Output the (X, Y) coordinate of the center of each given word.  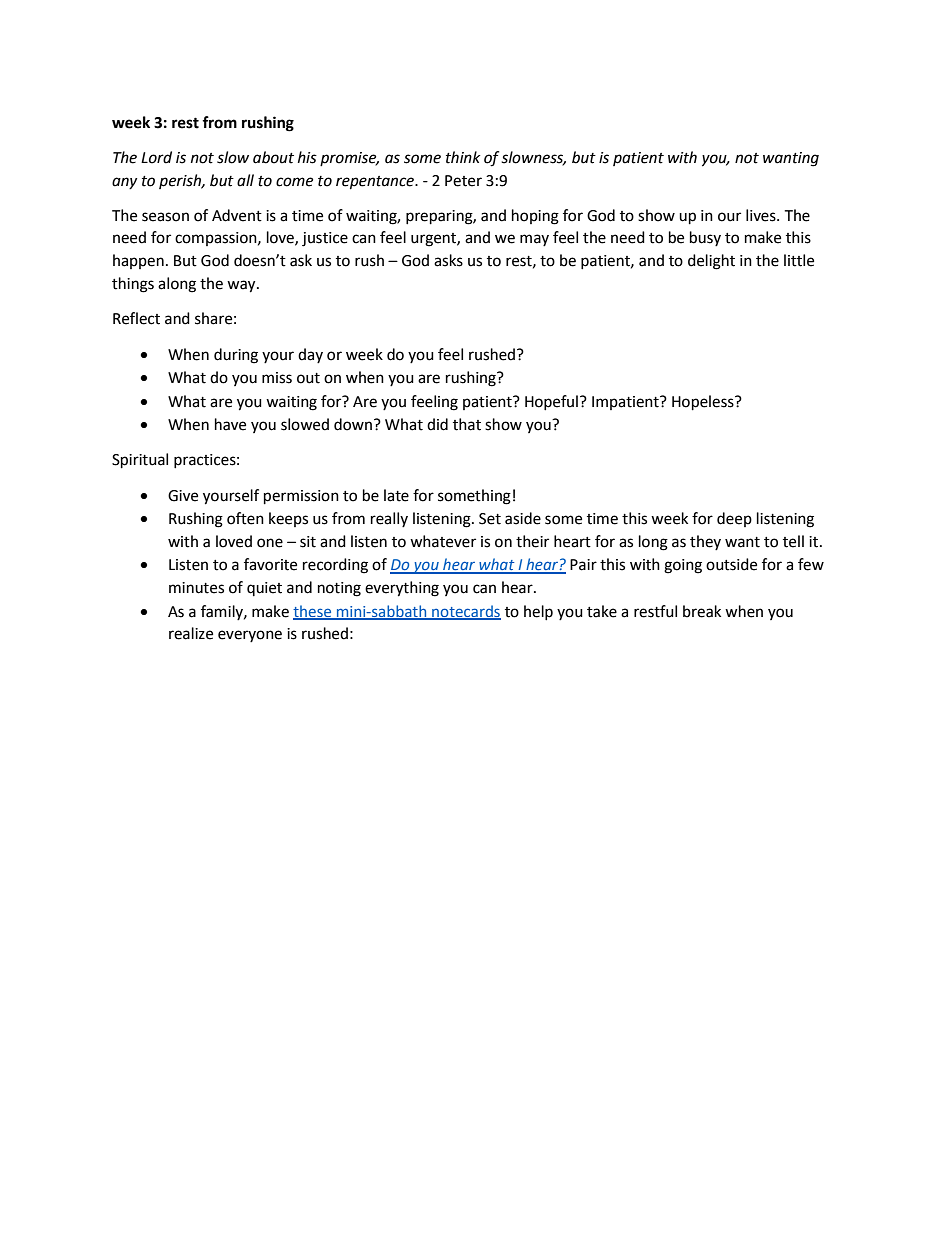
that (467, 424)
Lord (156, 157)
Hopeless (704, 403)
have (230, 424)
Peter (463, 181)
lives (762, 215)
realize (191, 633)
